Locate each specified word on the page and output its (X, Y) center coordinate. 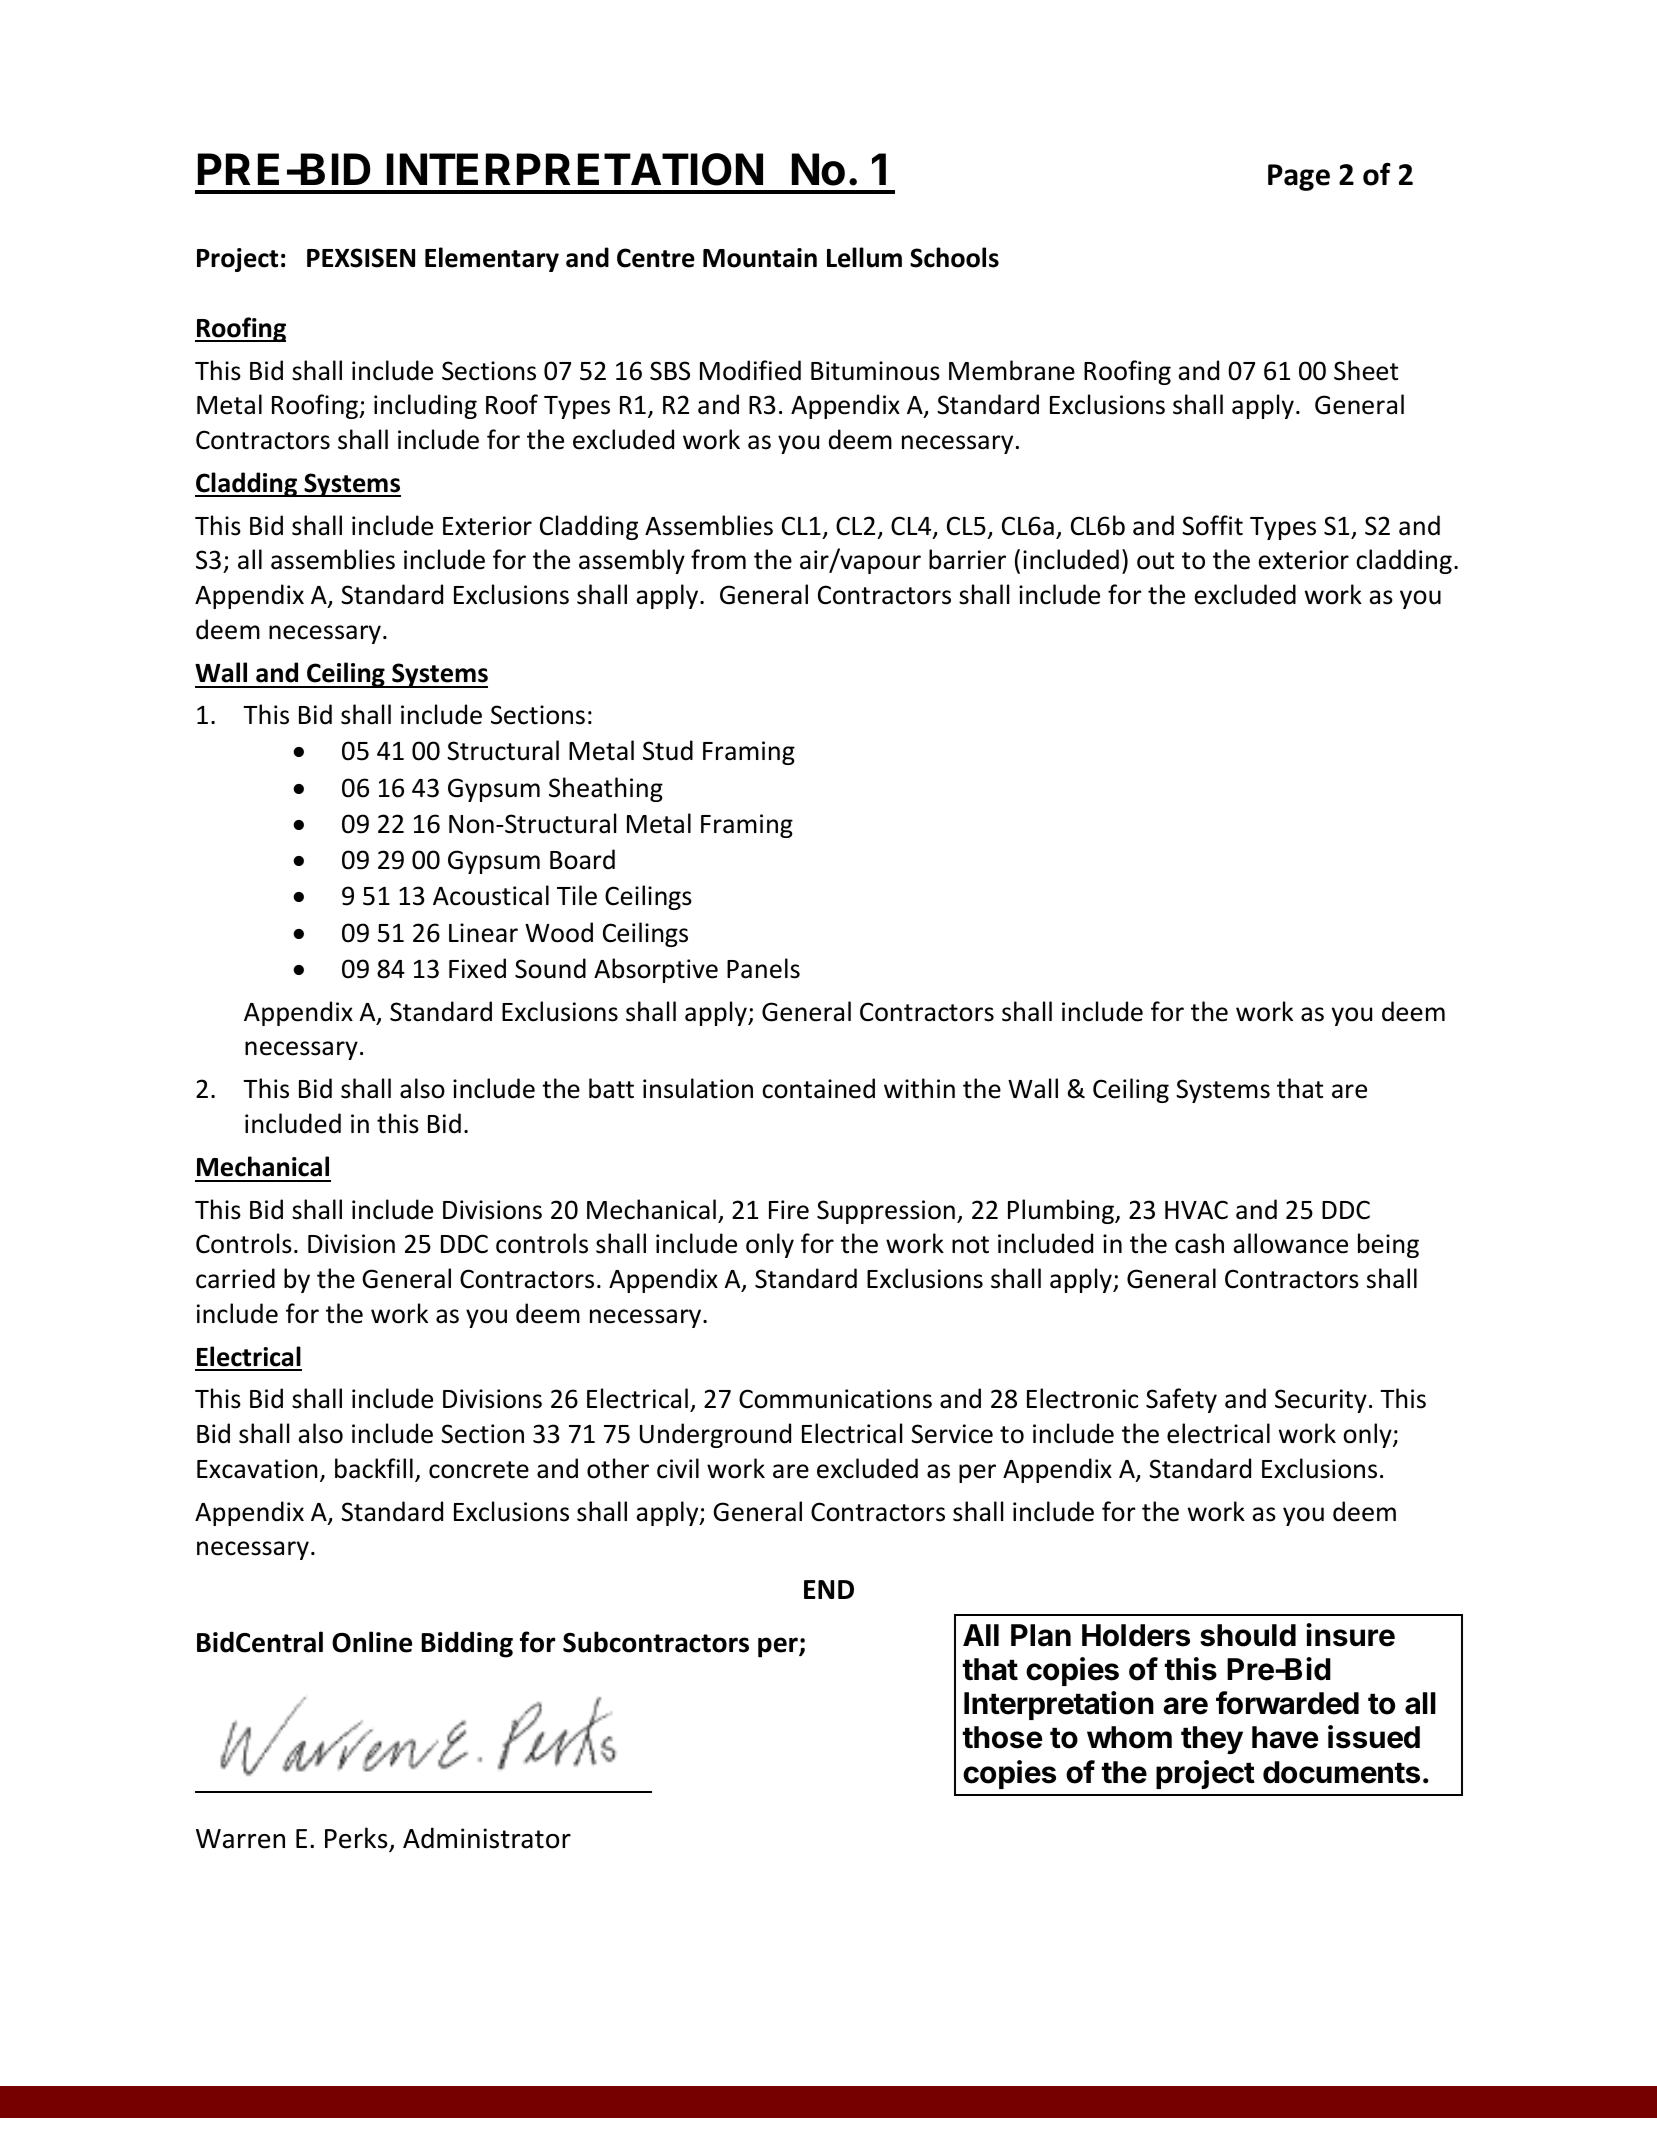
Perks (357, 1839)
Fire (789, 1210)
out (1155, 561)
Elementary (492, 259)
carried (235, 1278)
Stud (668, 750)
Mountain (760, 258)
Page (1299, 177)
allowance (1290, 1243)
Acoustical (491, 895)
